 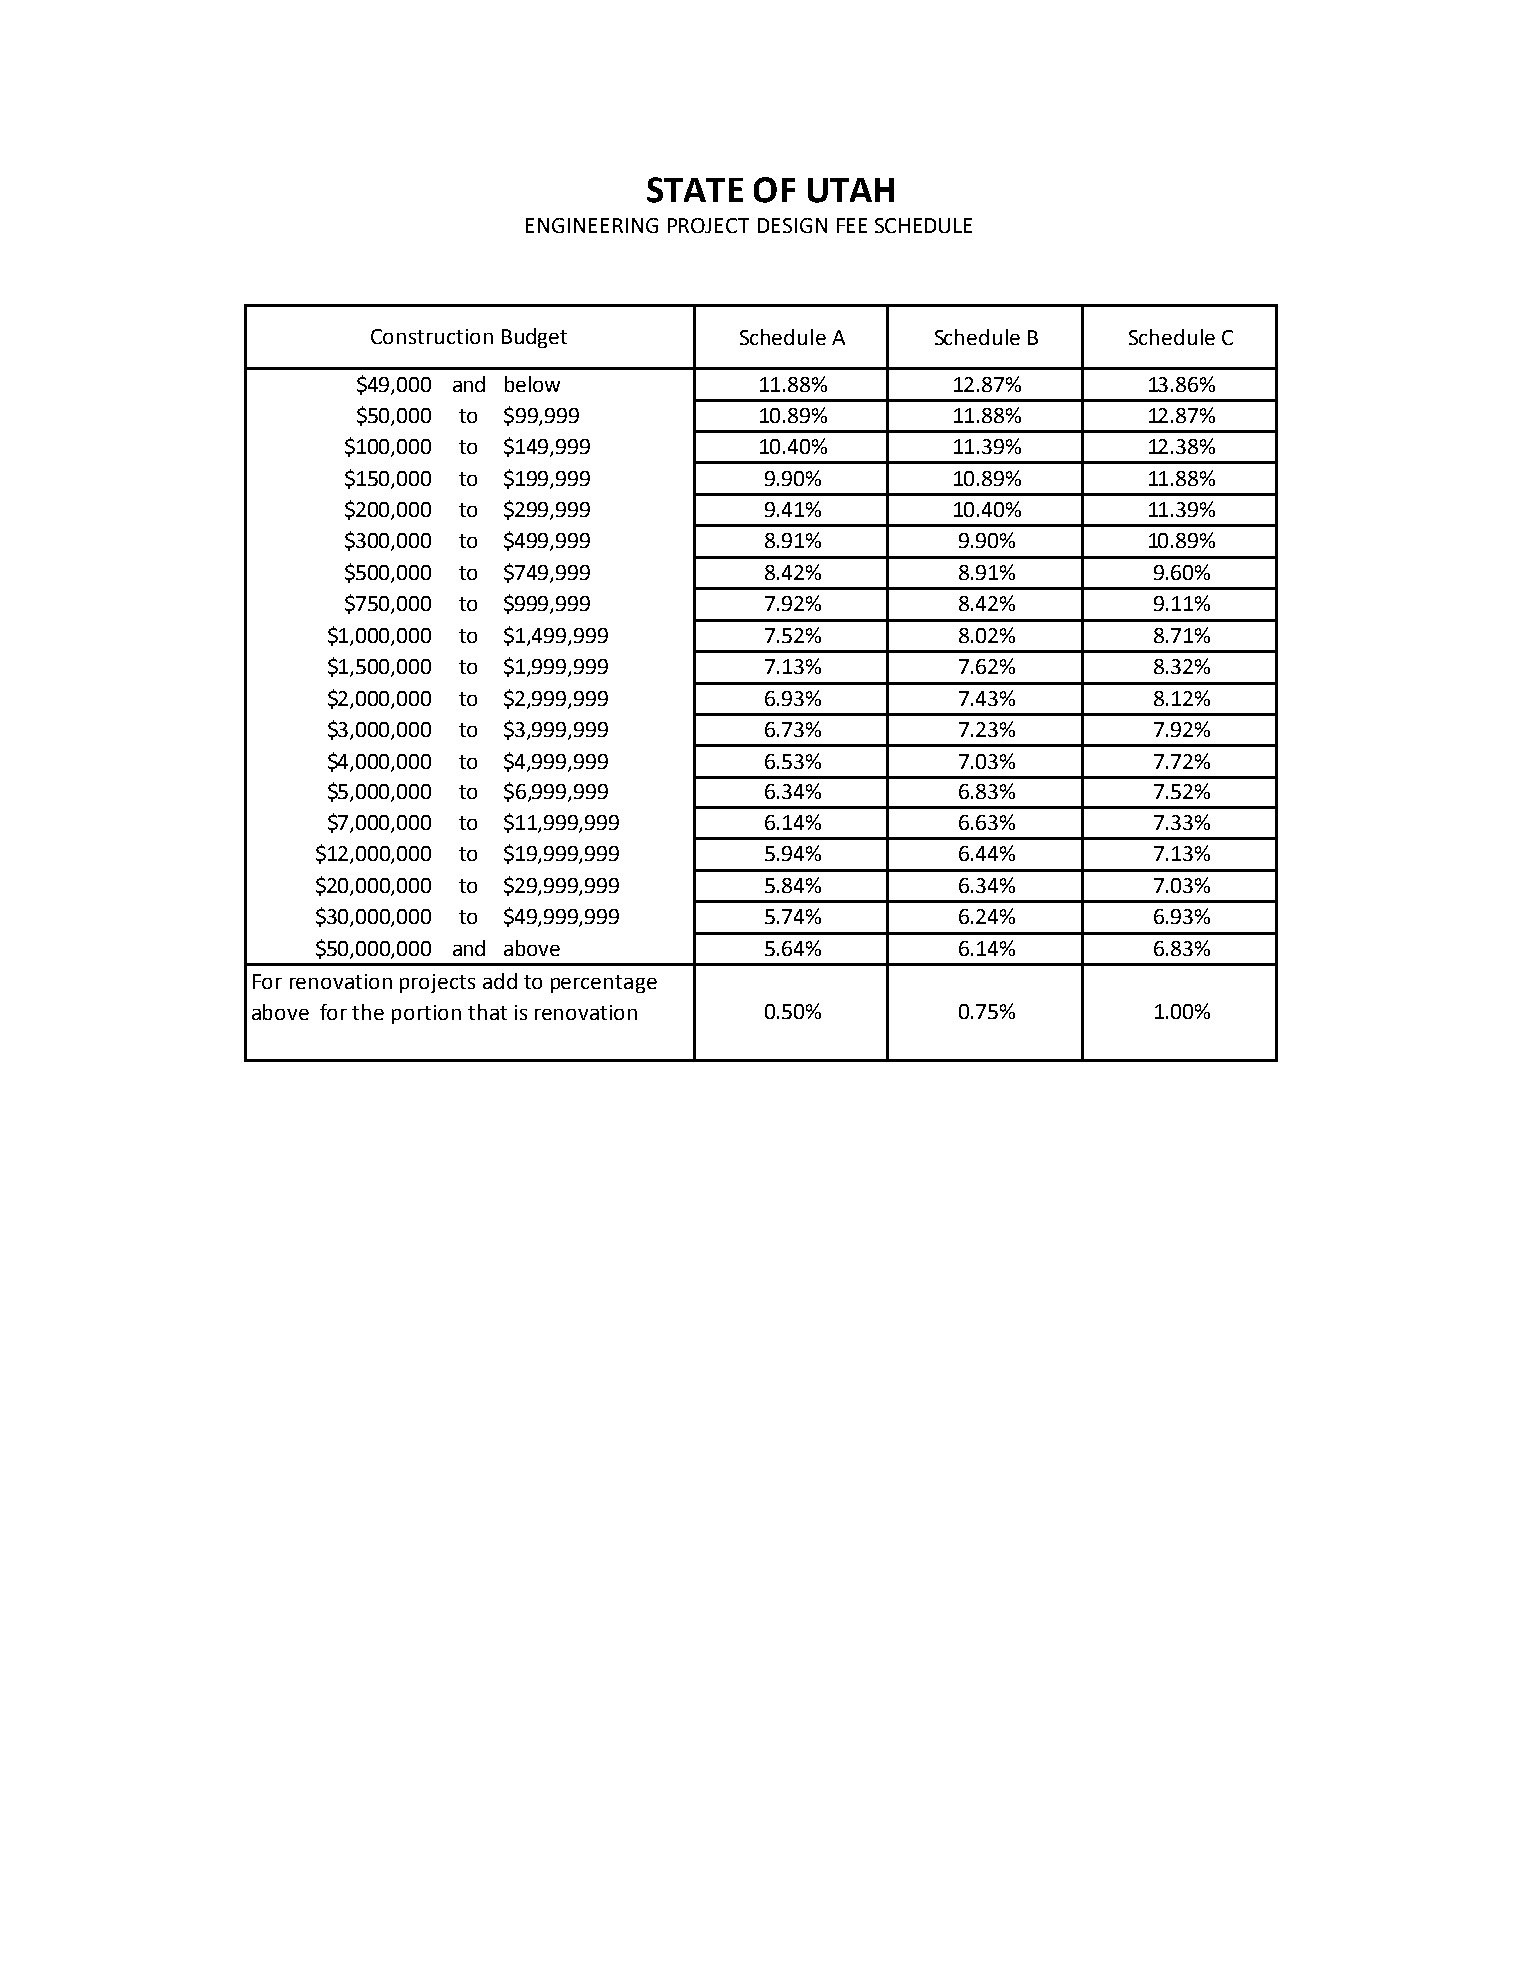 What do you see at coordinates (532, 384) in the page?
I see `below` at bounding box center [532, 384].
